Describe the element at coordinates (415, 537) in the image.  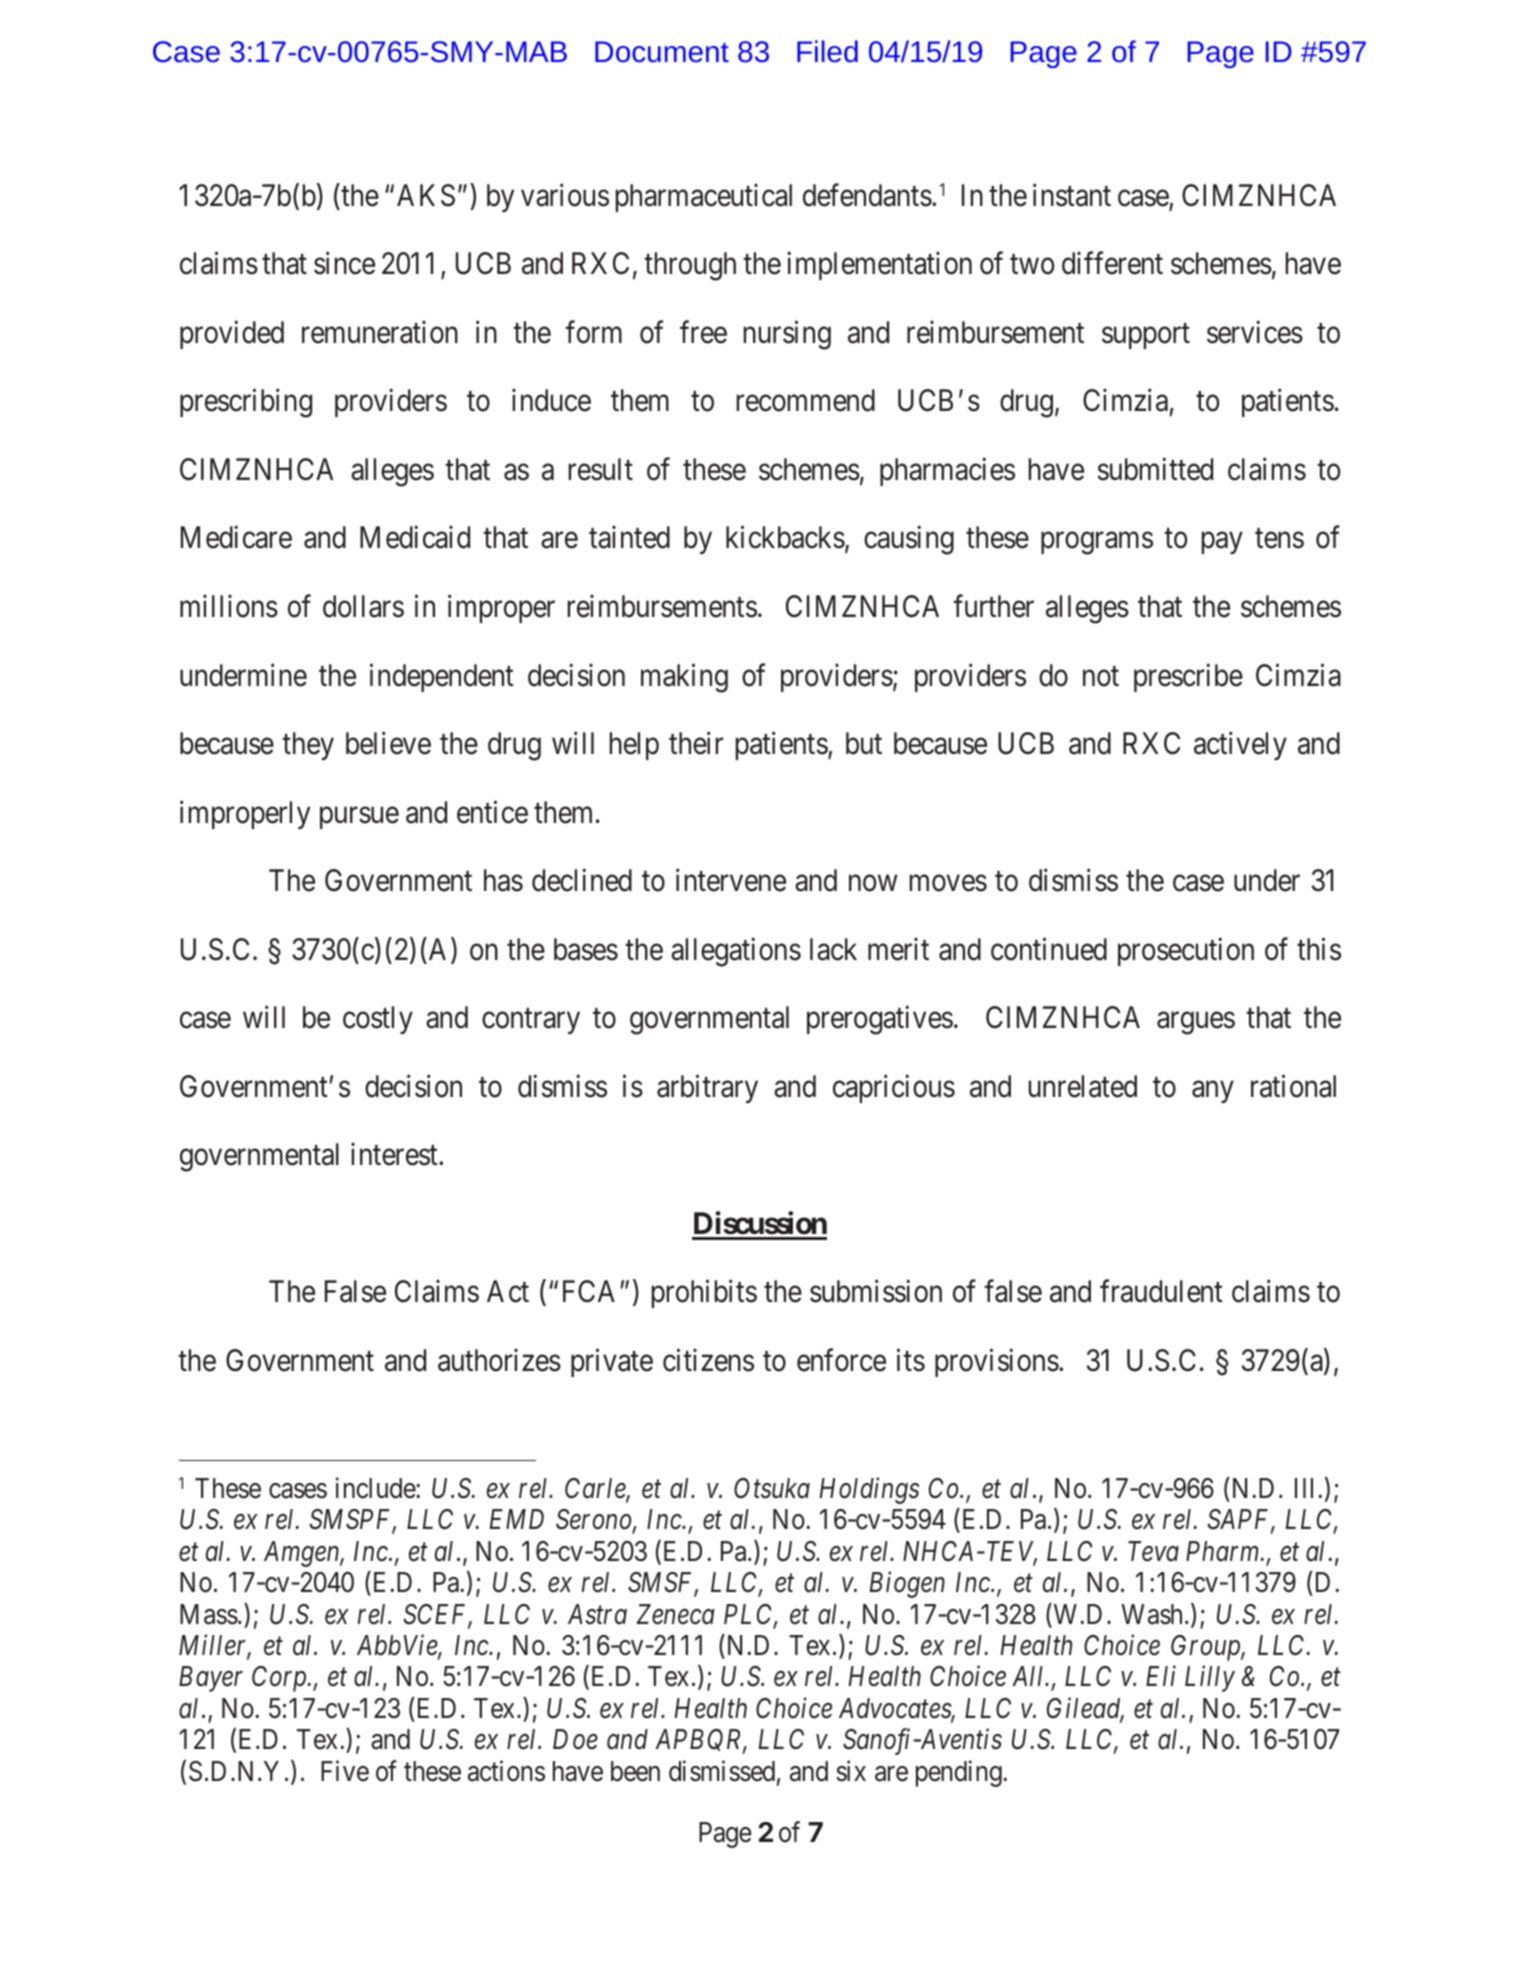
I see `Medicaid` at that location.
